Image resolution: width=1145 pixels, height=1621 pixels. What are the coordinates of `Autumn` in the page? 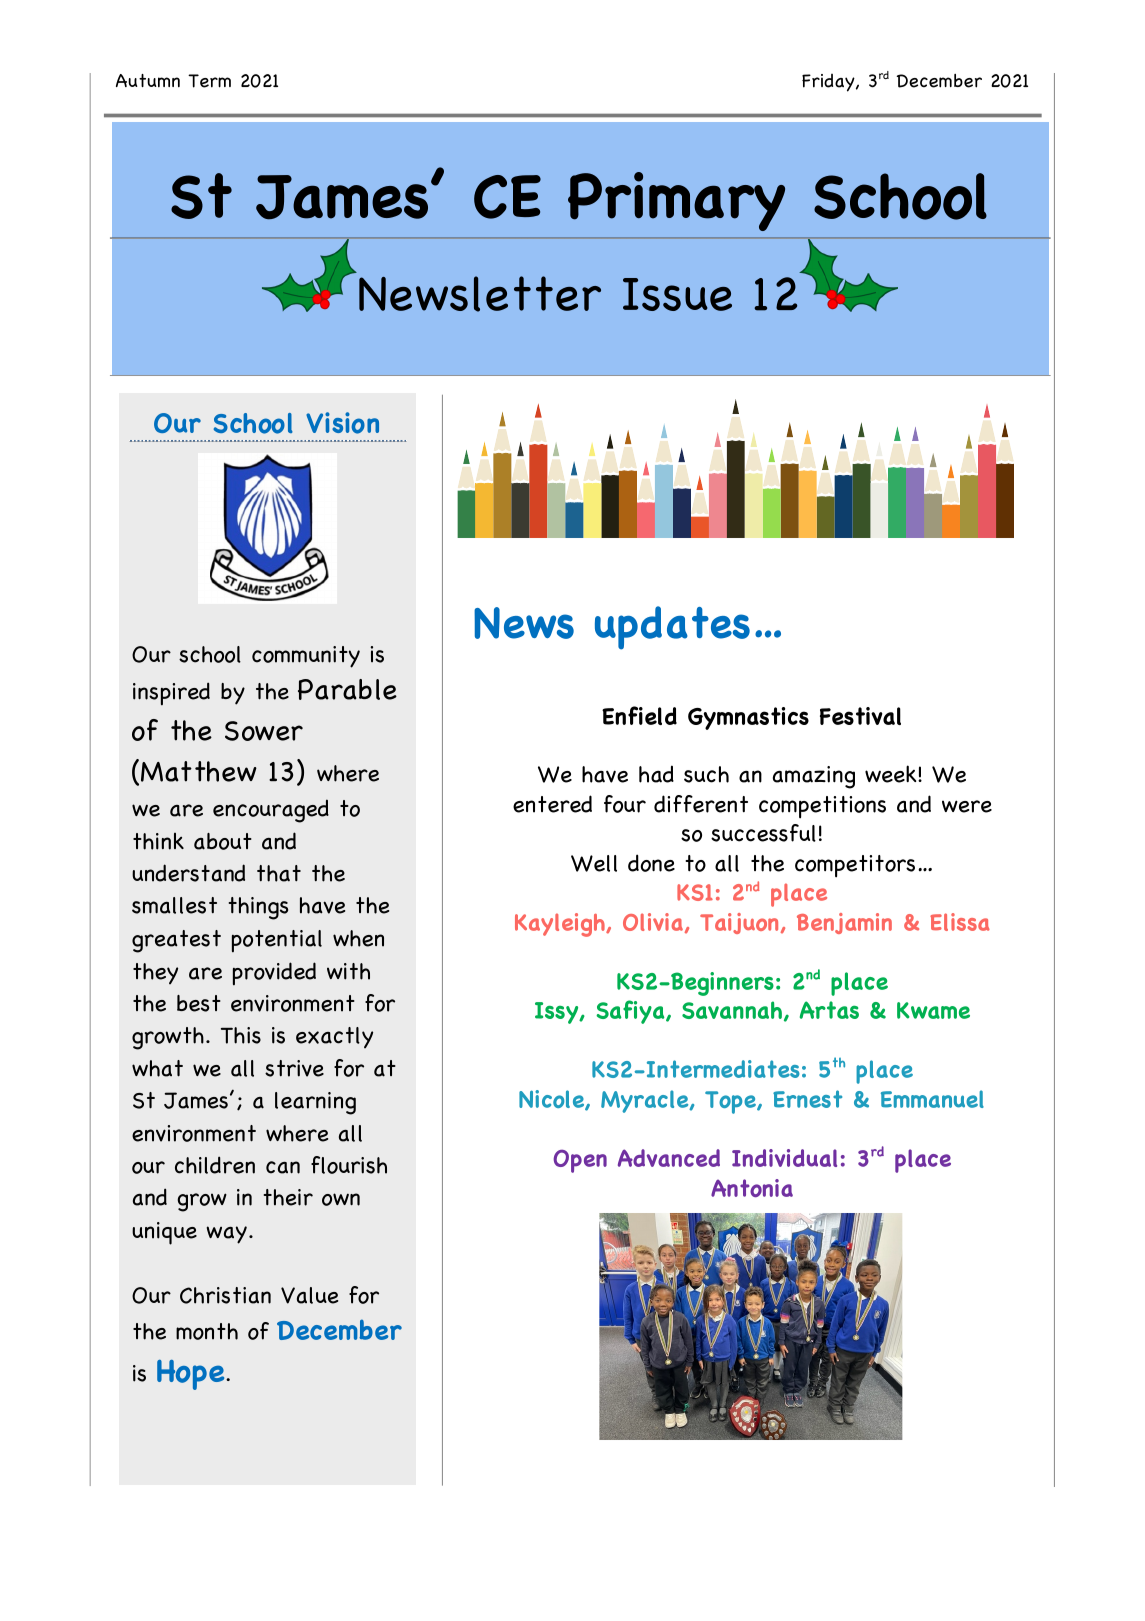 It's located at (148, 80).
